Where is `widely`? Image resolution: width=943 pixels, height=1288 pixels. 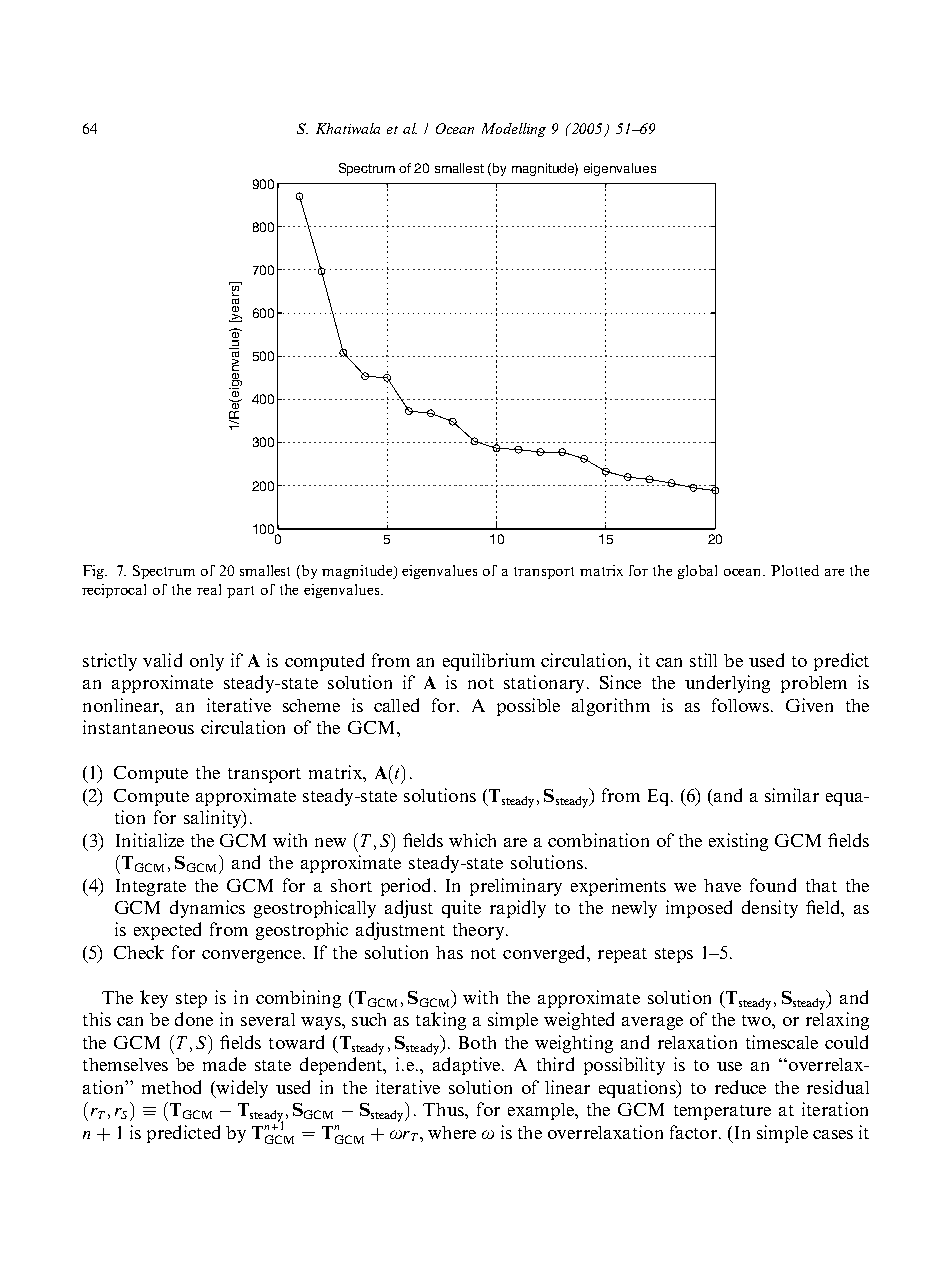
widely is located at coordinates (241, 1089).
